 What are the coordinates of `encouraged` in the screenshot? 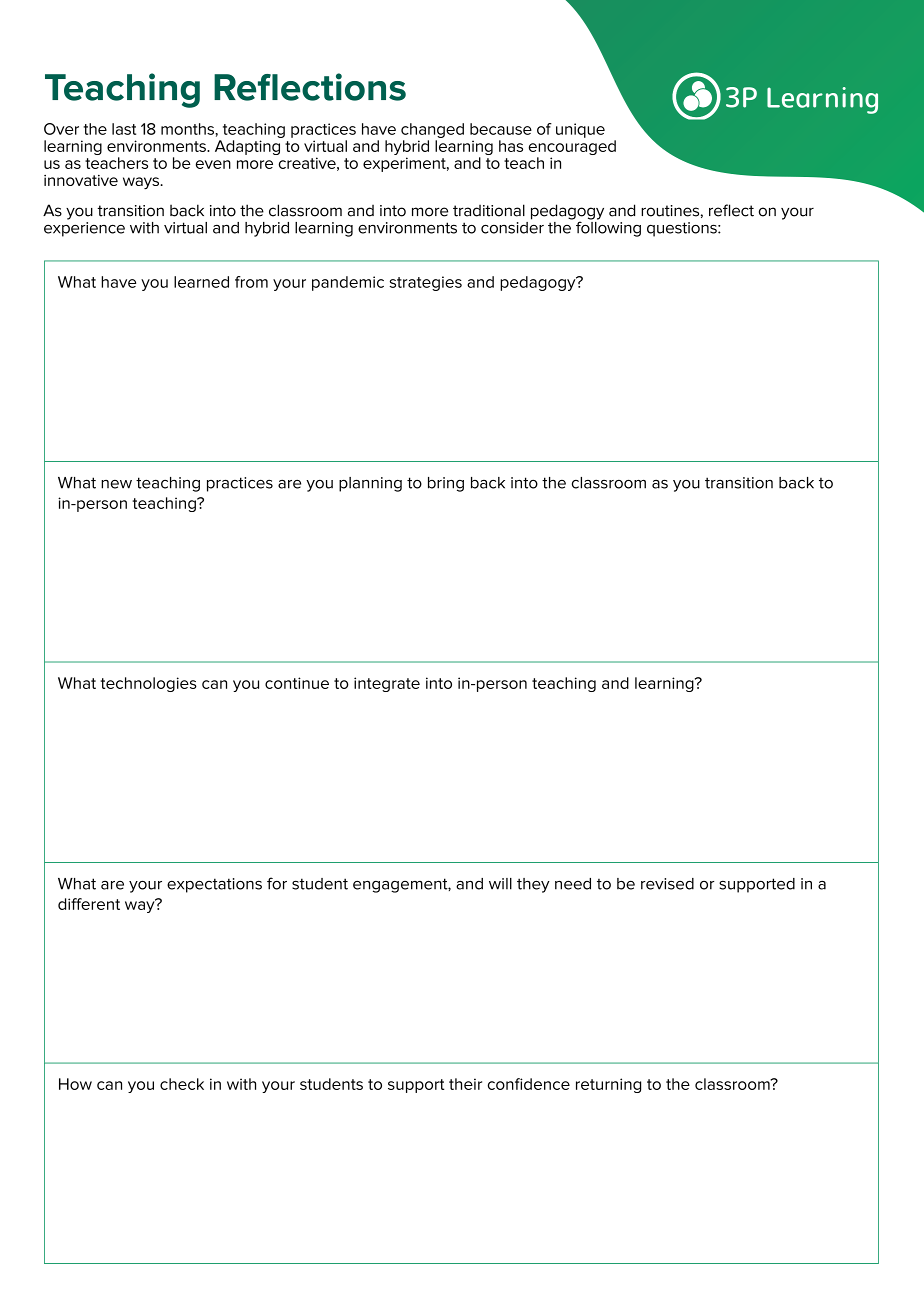 It's located at (572, 149).
